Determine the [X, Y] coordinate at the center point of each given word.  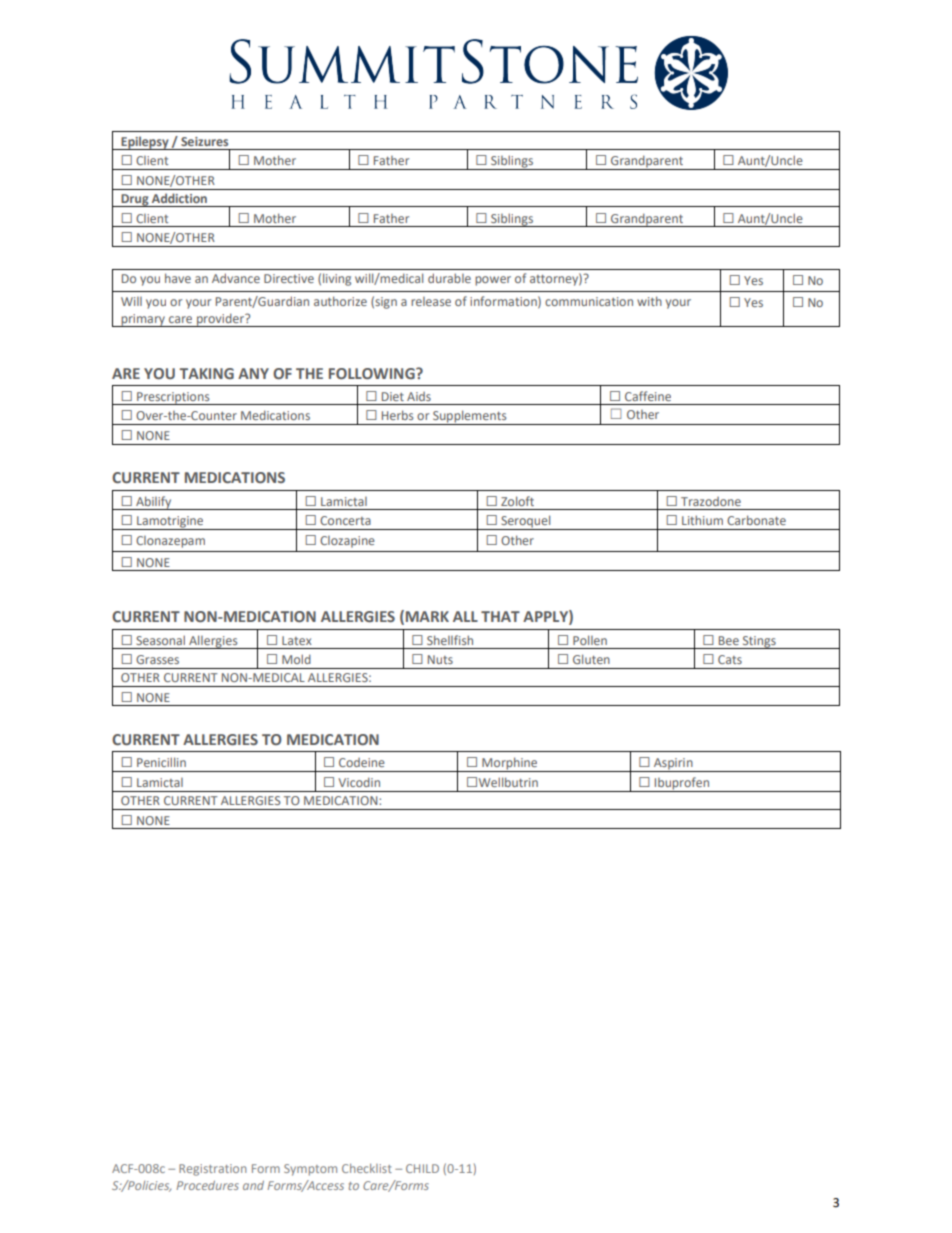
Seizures [204, 141]
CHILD [422, 1168]
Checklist [367, 1168]
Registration [213, 1170]
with [649, 301]
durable [449, 278]
